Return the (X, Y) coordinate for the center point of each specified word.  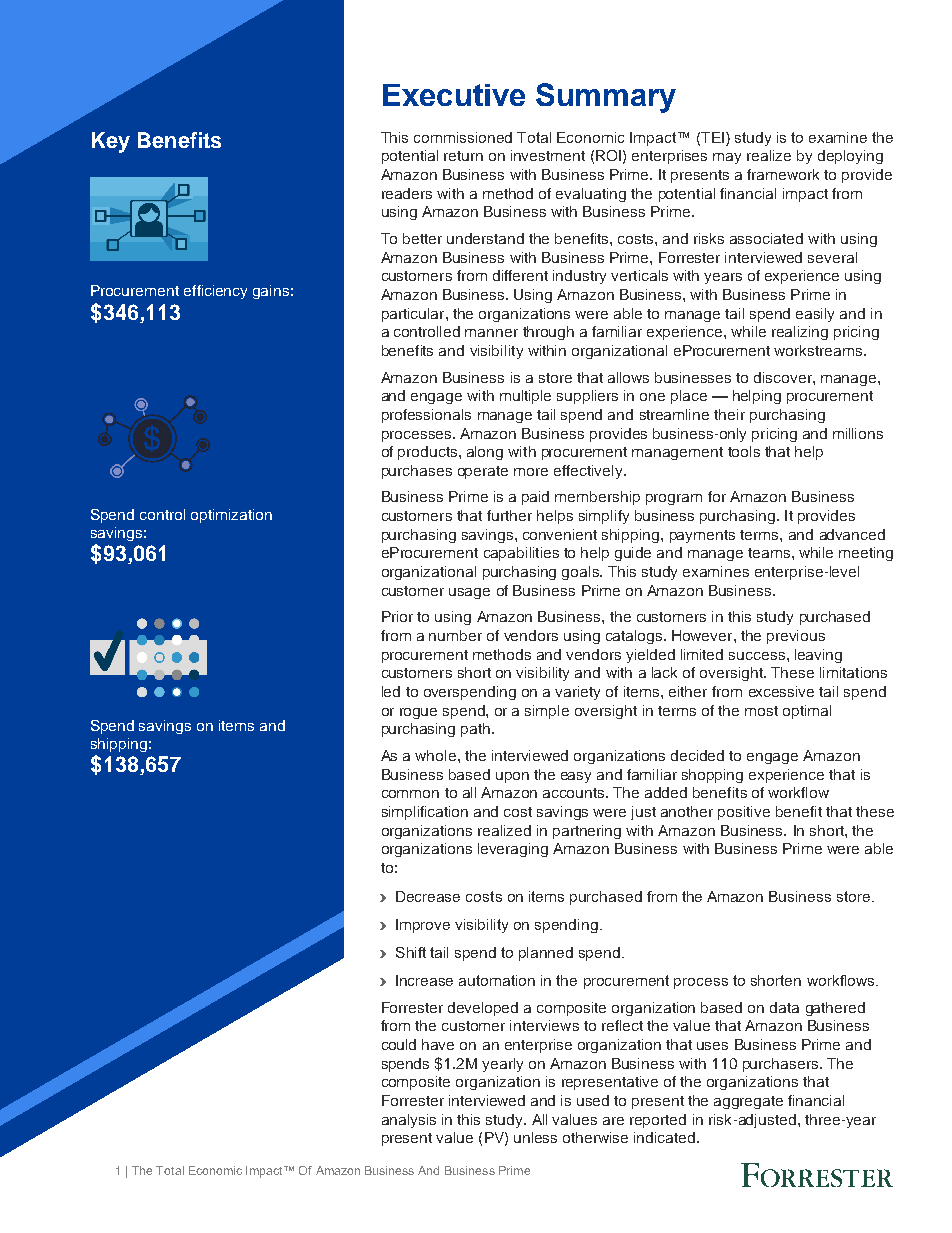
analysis (409, 1121)
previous (796, 637)
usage (469, 593)
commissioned (463, 137)
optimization (231, 516)
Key (111, 142)
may (727, 158)
